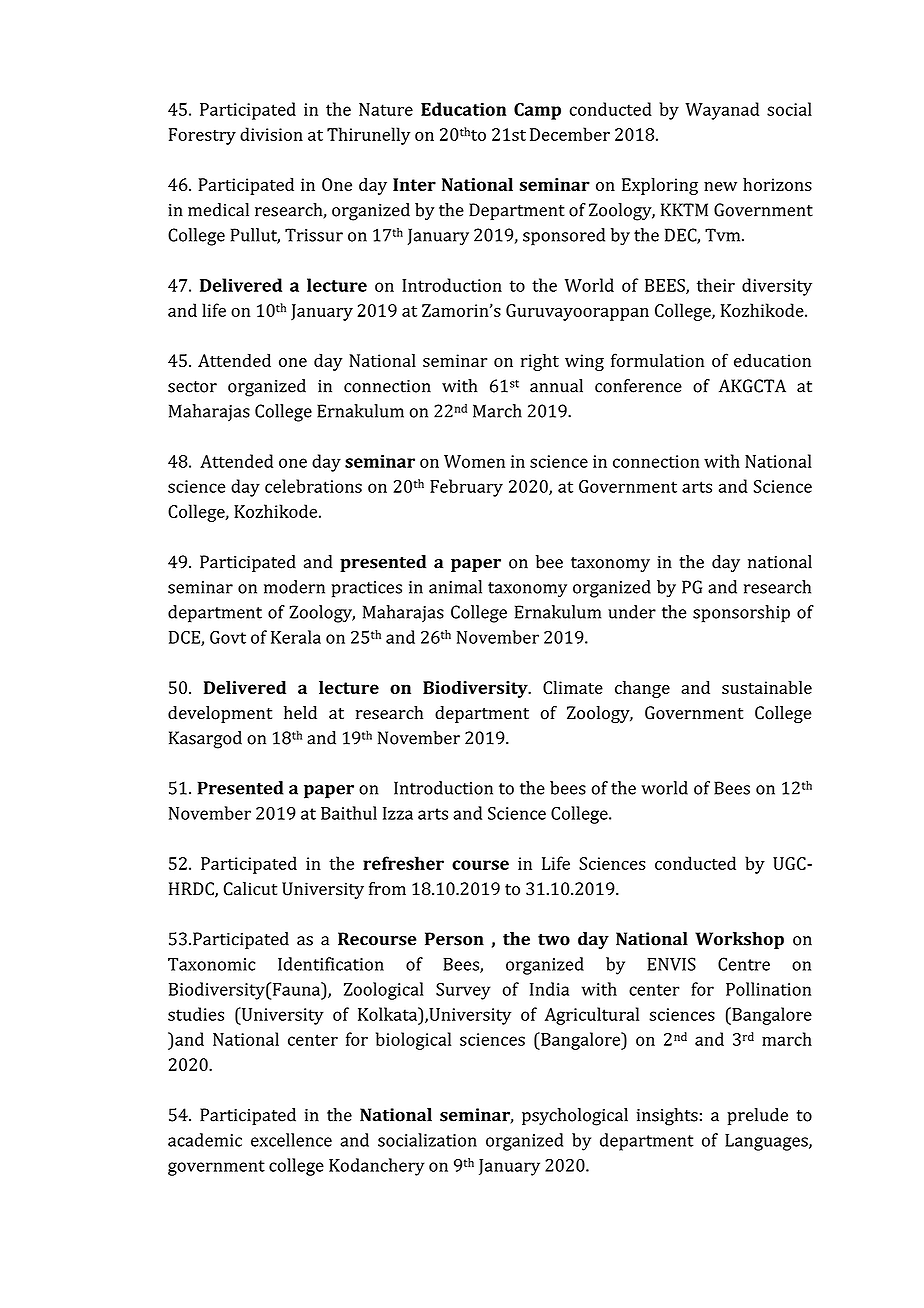 This image has width=924, height=1308. Describe the element at coordinates (720, 186) in the image. I see `new` at that location.
